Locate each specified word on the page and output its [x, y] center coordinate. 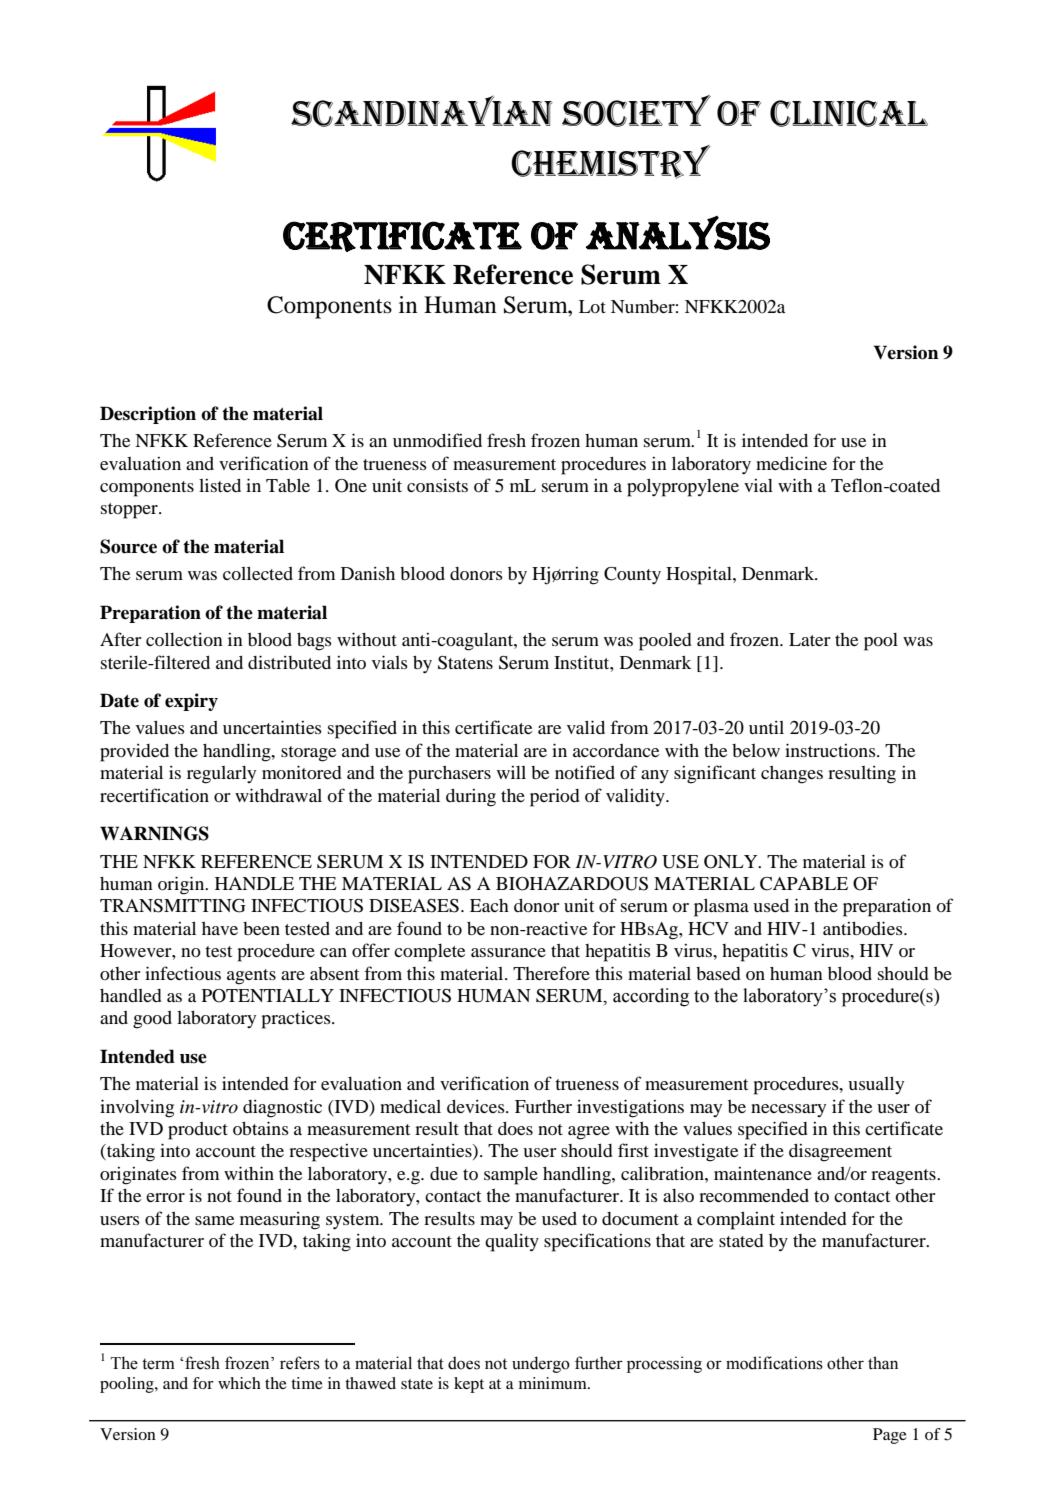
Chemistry [611, 162]
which [239, 1383]
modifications [774, 1363]
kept [469, 1385]
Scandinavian [422, 111]
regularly [221, 775]
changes [792, 775]
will [511, 772]
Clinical [849, 113]
